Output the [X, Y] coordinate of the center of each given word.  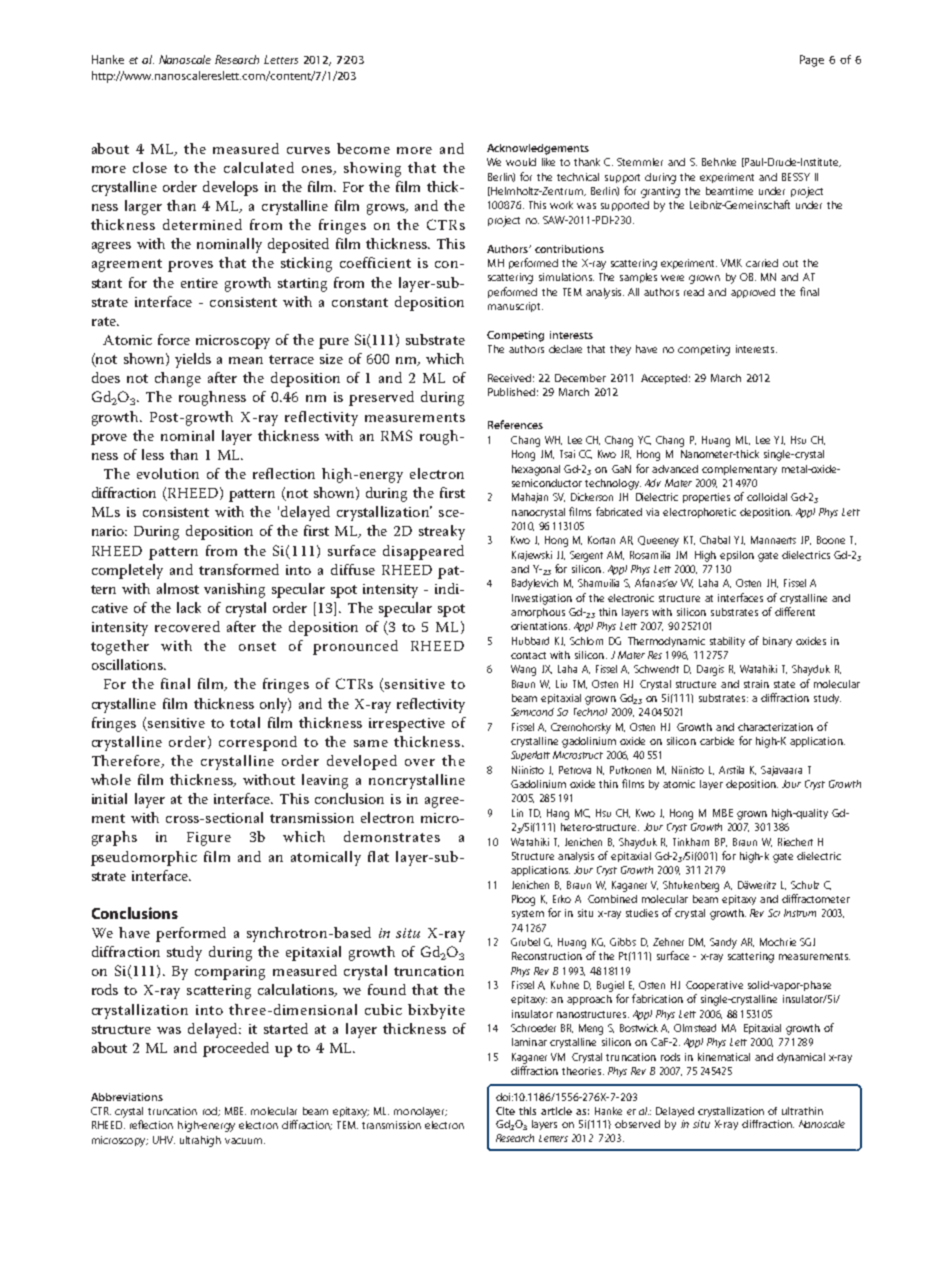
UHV [164, 1140]
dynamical [801, 1058]
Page [812, 61]
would [521, 162]
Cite [505, 1111]
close [150, 167]
